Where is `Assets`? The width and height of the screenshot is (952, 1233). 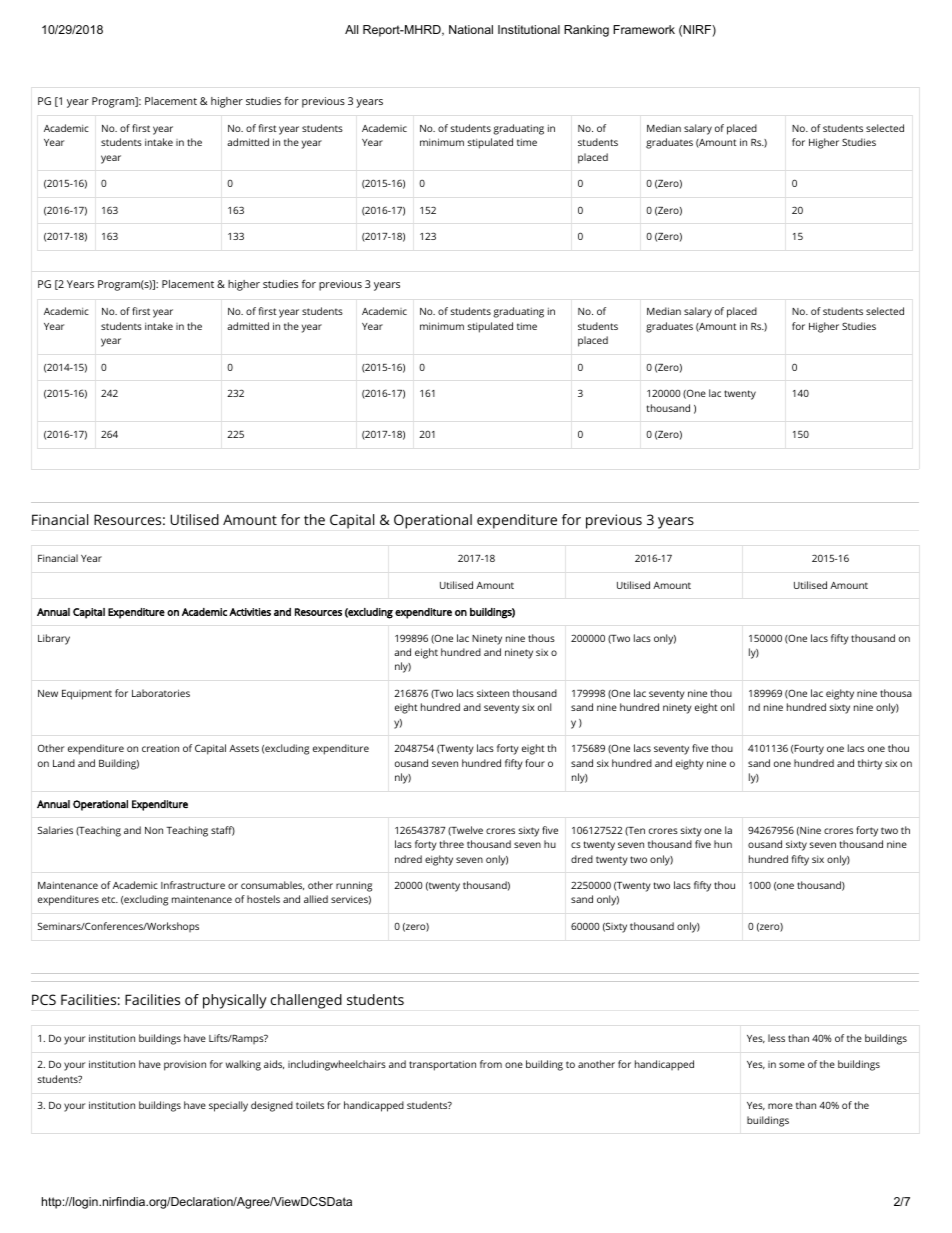 Assets is located at coordinates (244, 748).
